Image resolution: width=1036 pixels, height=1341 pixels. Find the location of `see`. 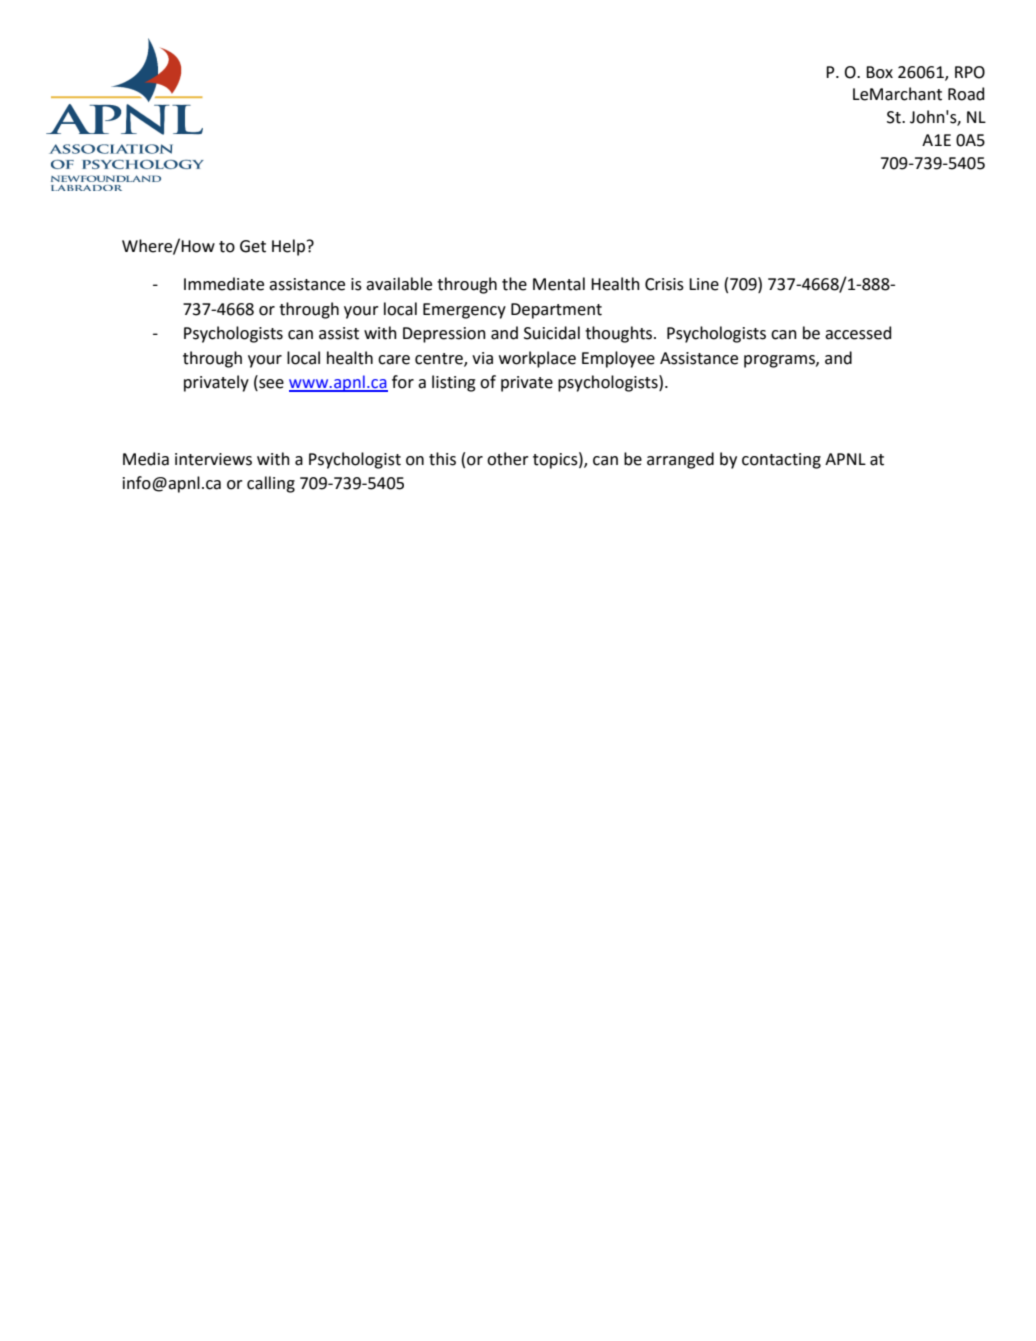

see is located at coordinates (270, 385).
